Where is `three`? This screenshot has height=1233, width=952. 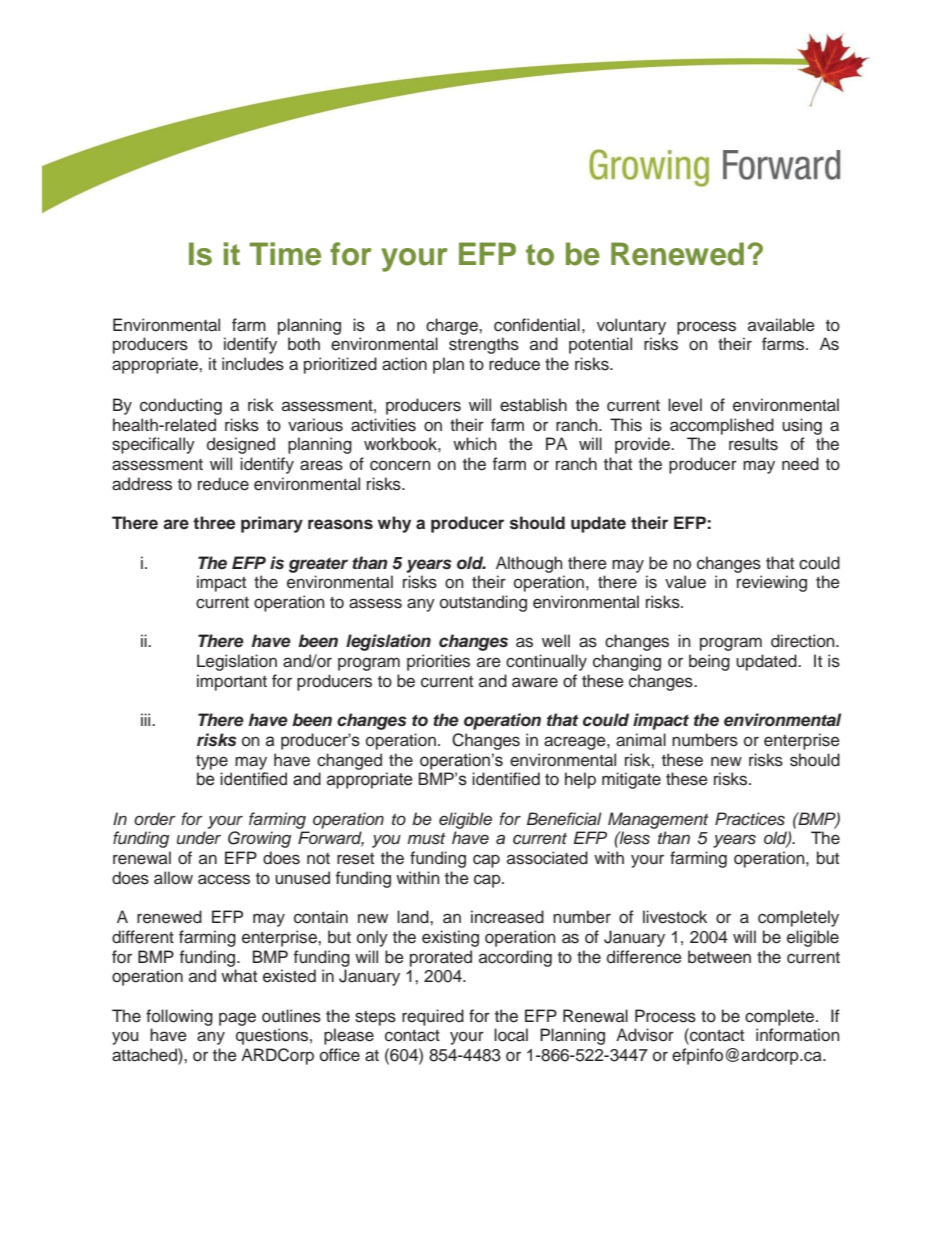 three is located at coordinates (214, 523).
